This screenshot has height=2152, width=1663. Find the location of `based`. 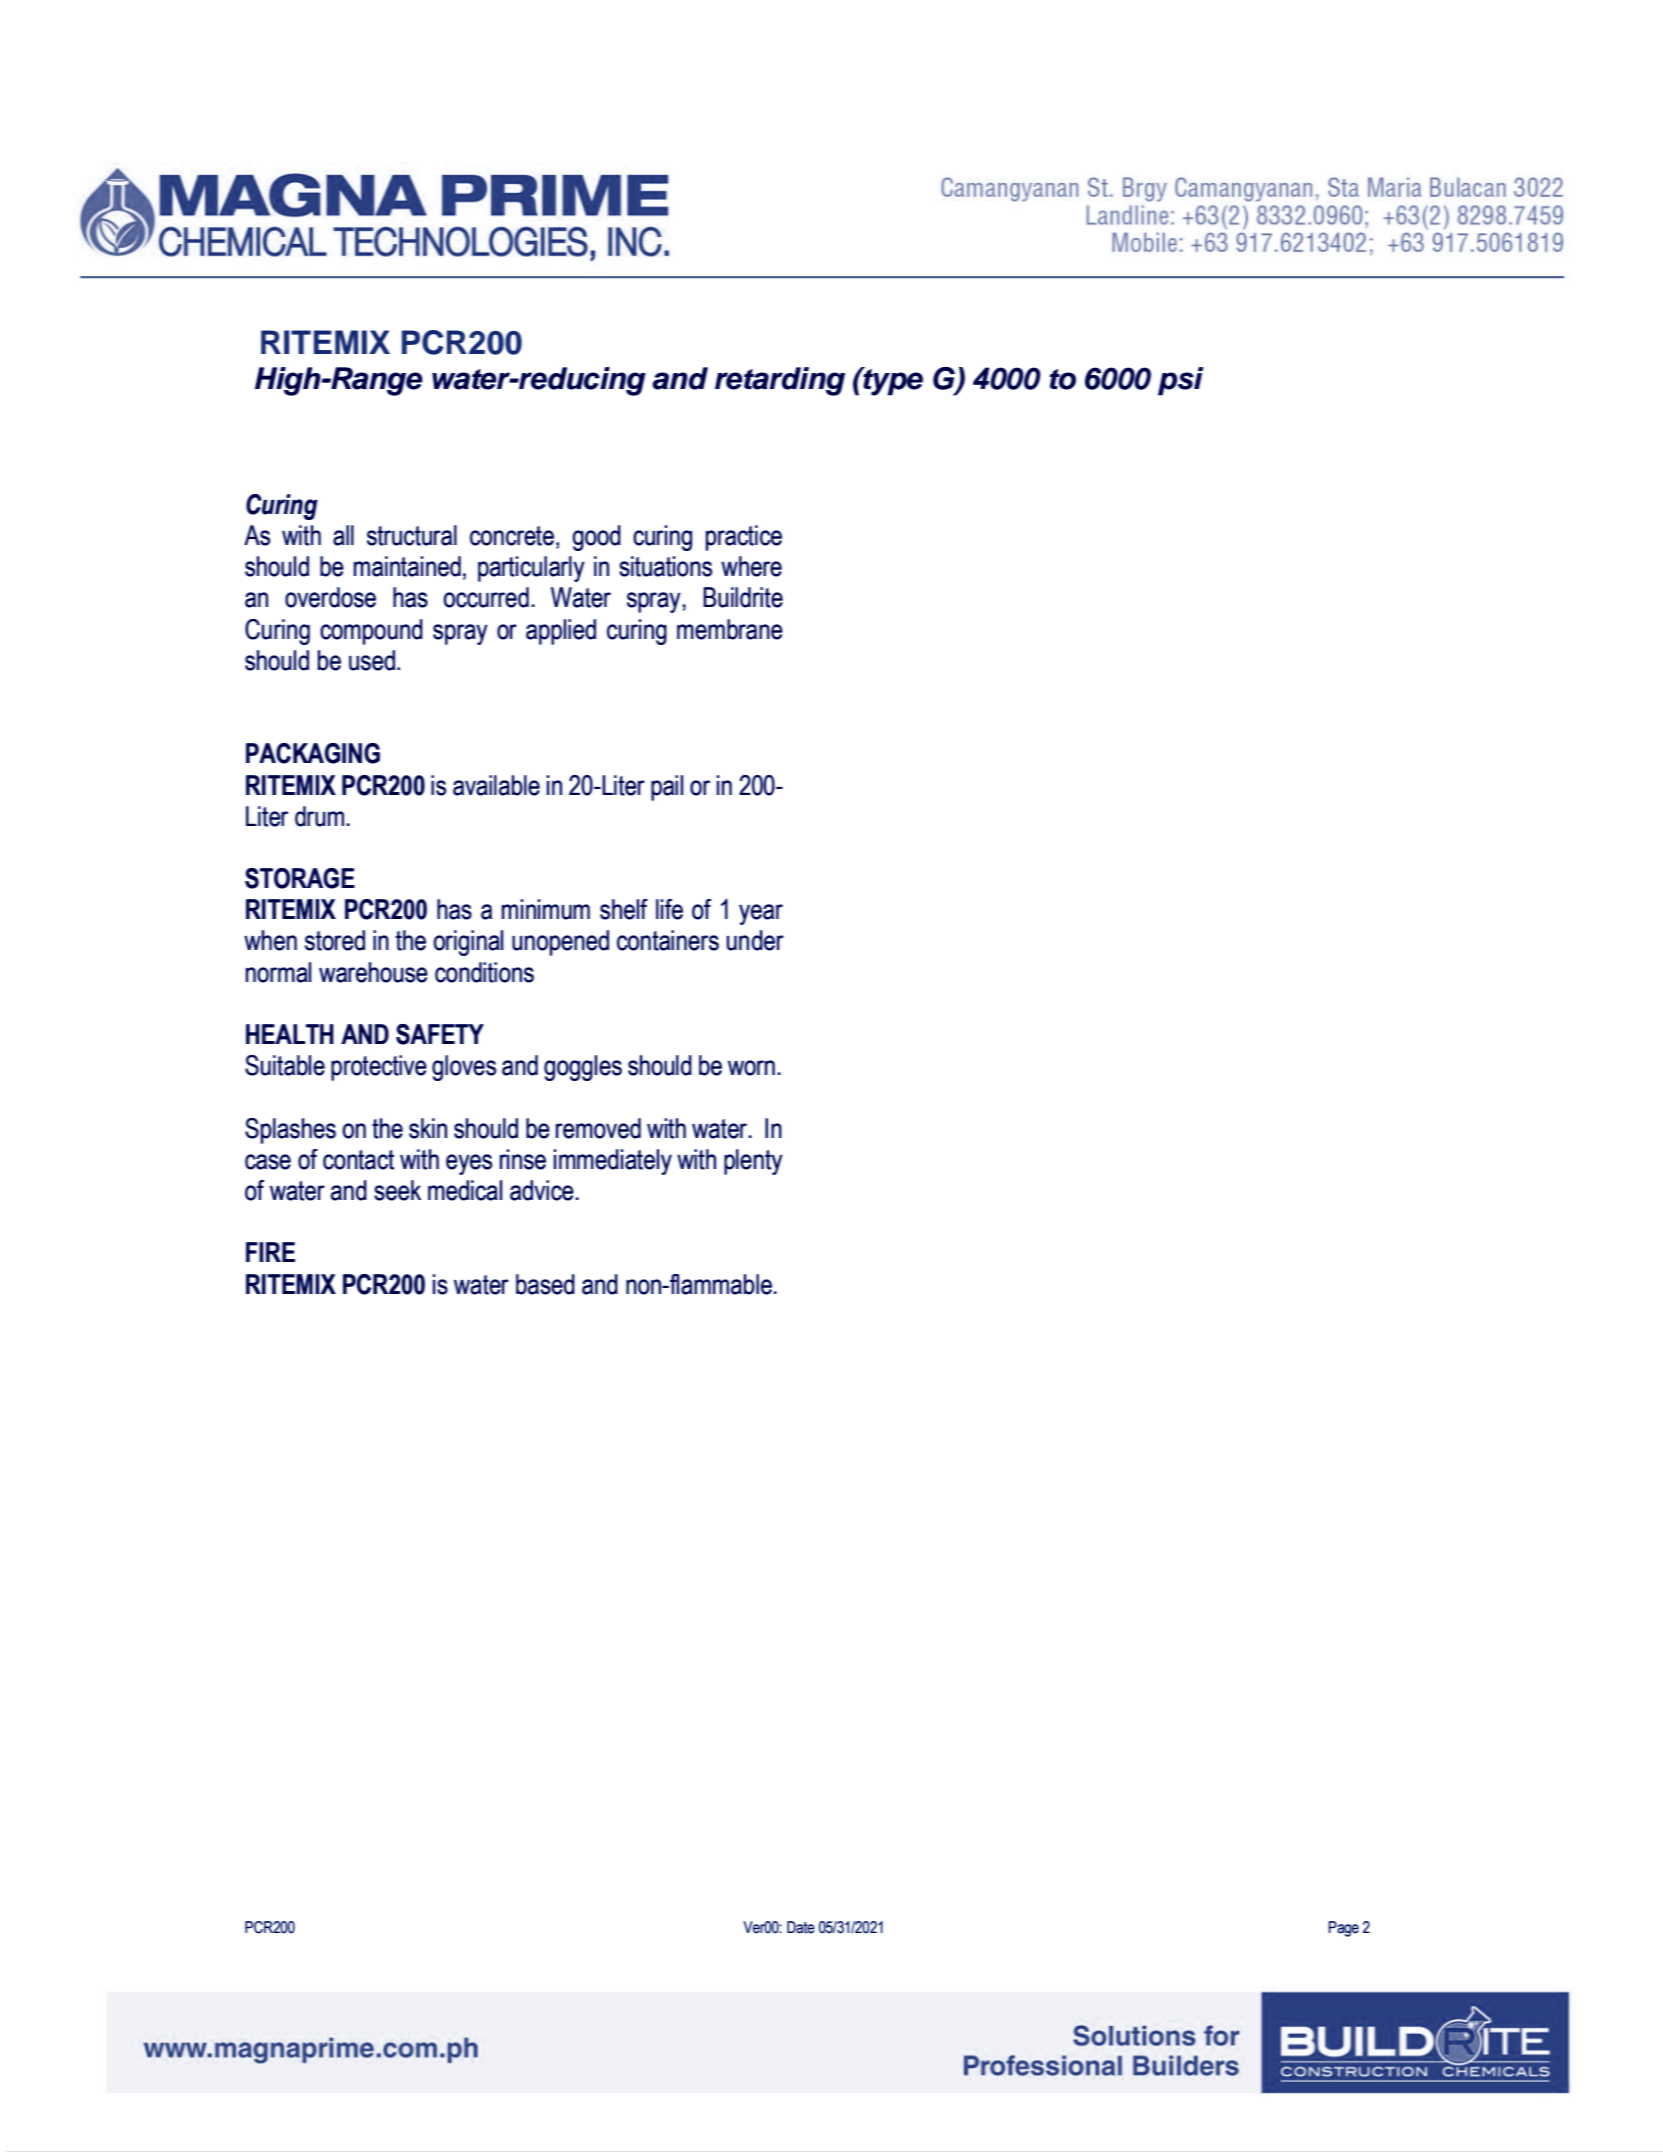

based is located at coordinates (545, 1284).
